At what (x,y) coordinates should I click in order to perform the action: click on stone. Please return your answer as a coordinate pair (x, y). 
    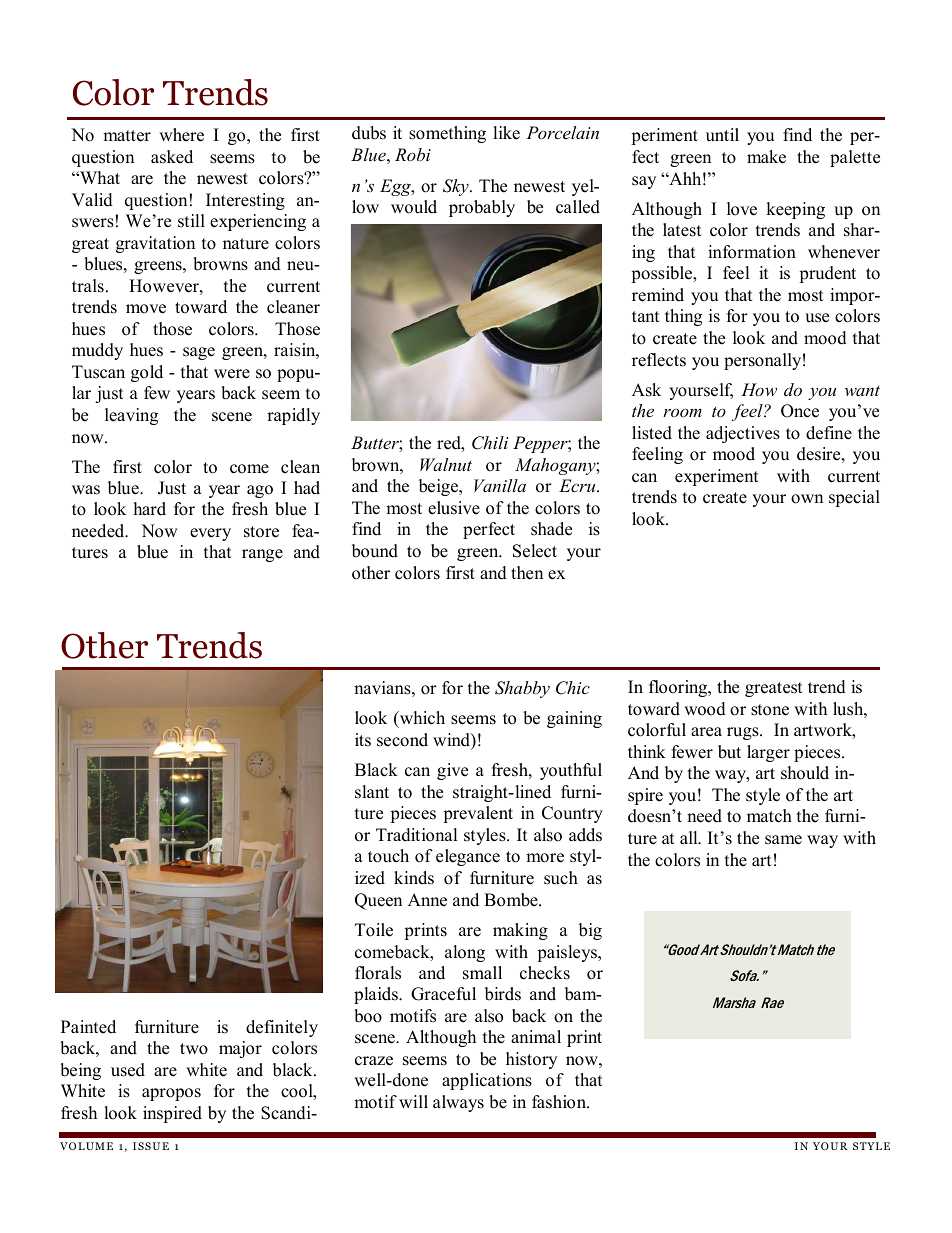
    Looking at the image, I should click on (770, 710).
